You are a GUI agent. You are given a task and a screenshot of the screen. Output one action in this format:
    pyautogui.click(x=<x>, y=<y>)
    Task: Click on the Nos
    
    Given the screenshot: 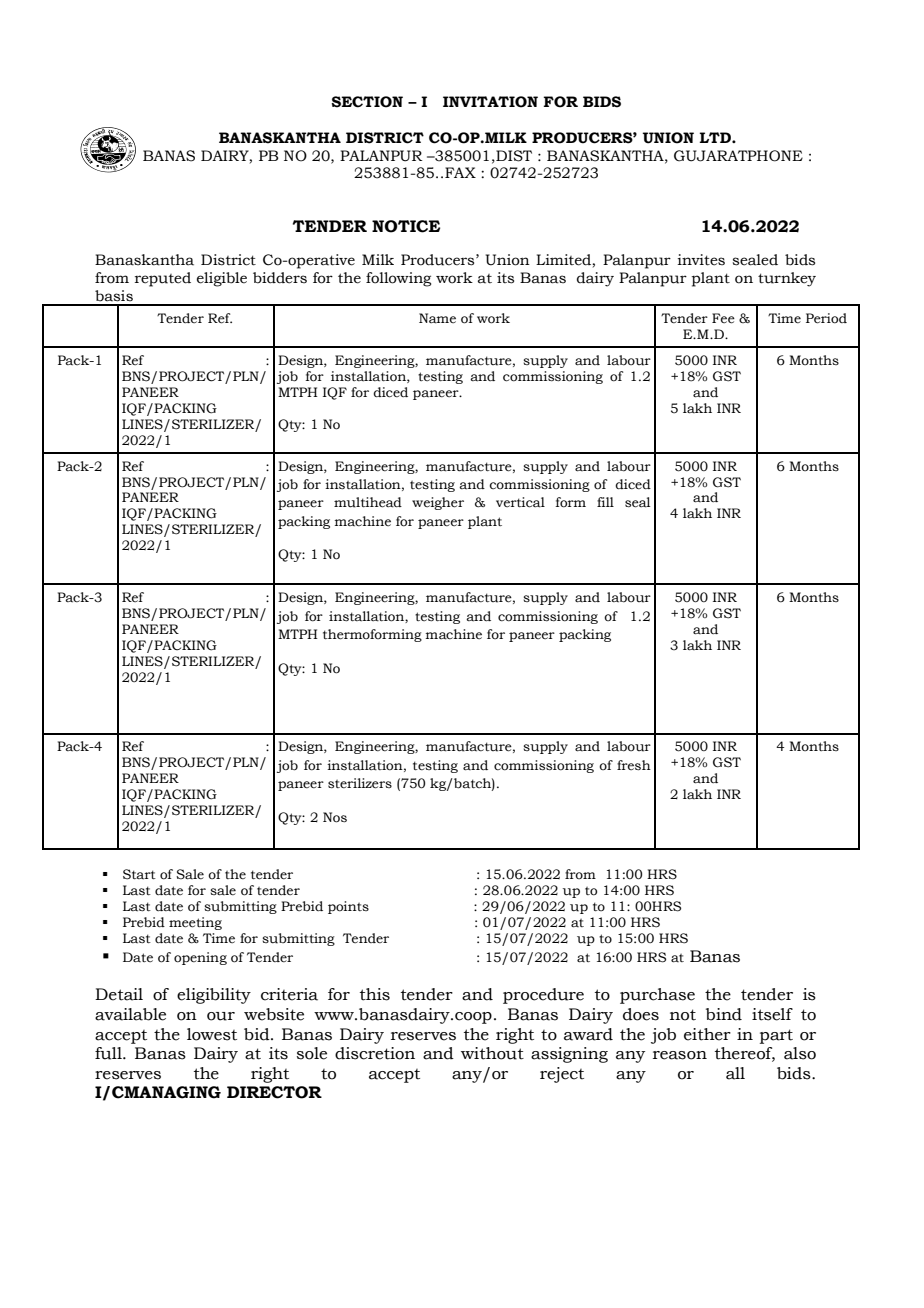 What is the action you would take?
    pyautogui.click(x=335, y=817)
